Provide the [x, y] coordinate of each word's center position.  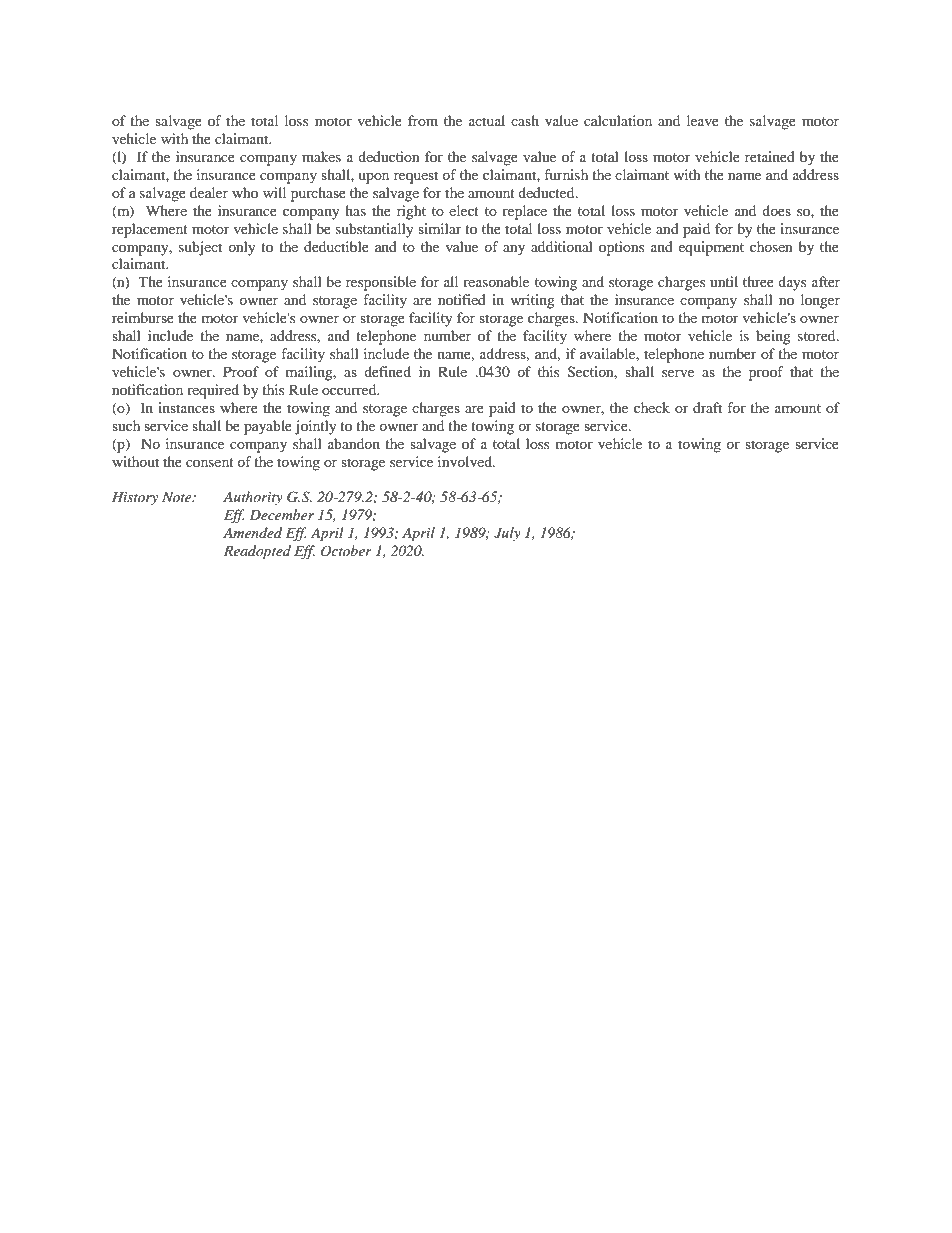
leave [703, 120]
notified [462, 299]
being [773, 337]
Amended [252, 532]
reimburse [143, 317]
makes [321, 156]
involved [466, 461]
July [507, 534]
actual [487, 120]
